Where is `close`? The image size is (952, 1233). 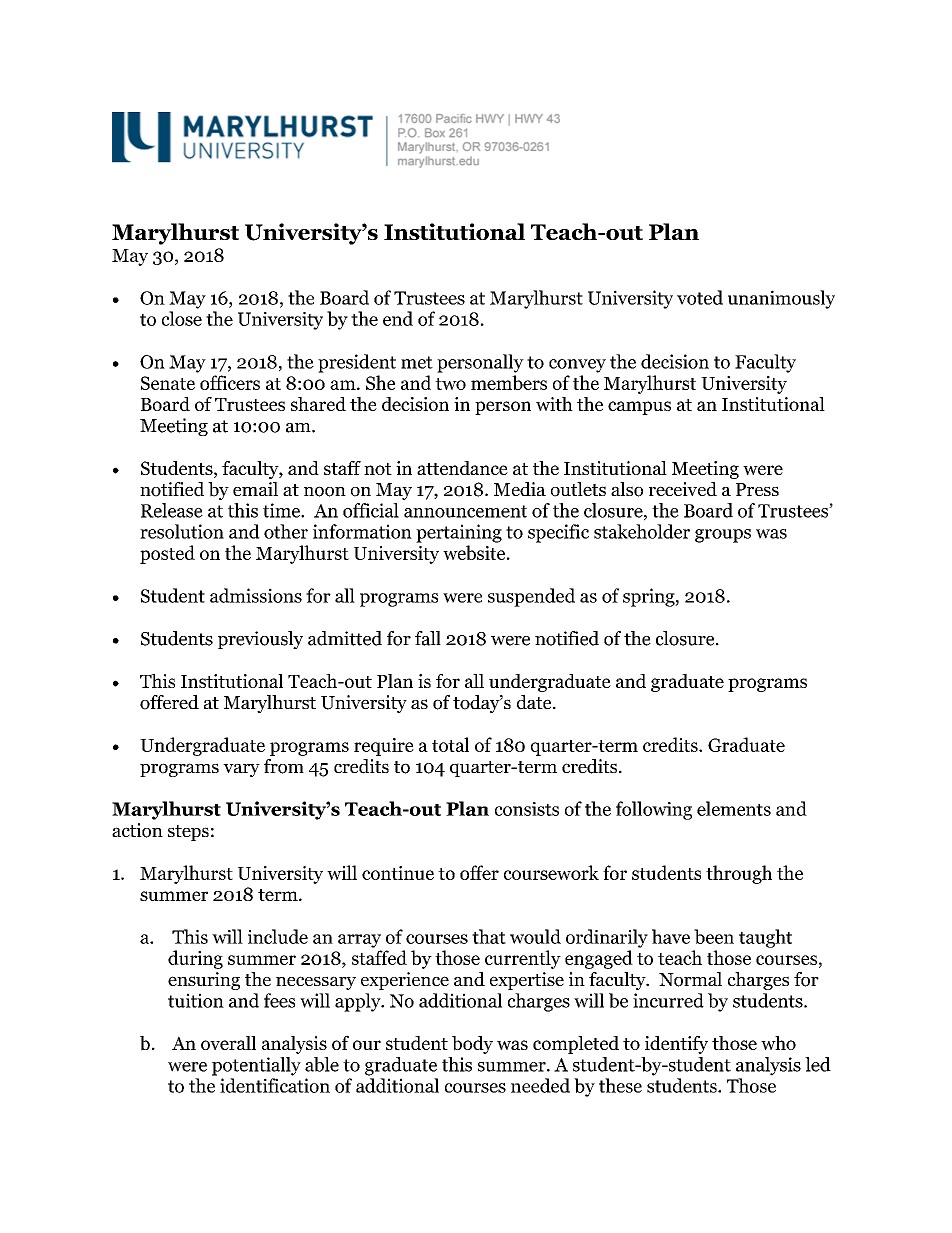 close is located at coordinates (182, 318).
